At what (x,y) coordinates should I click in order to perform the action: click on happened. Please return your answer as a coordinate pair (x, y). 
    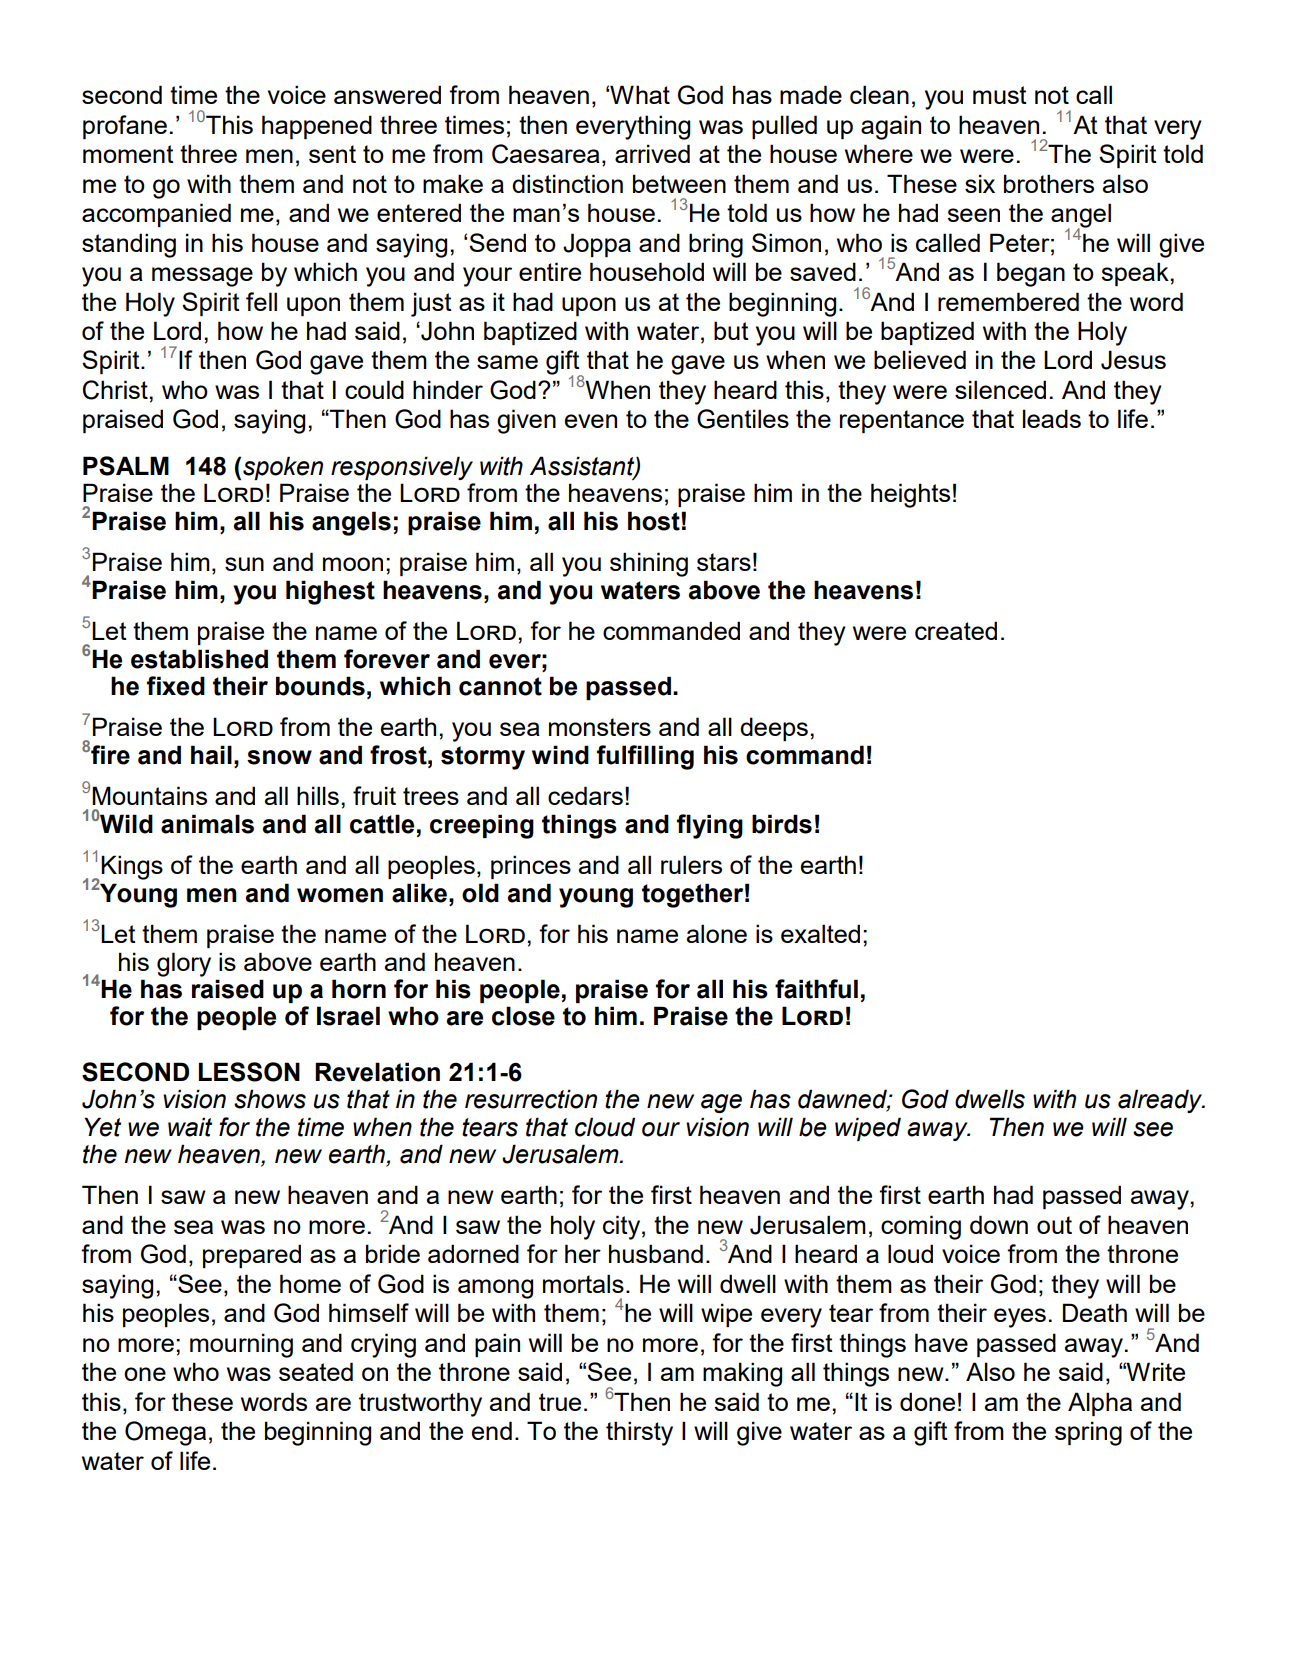
    Looking at the image, I should click on (317, 127).
